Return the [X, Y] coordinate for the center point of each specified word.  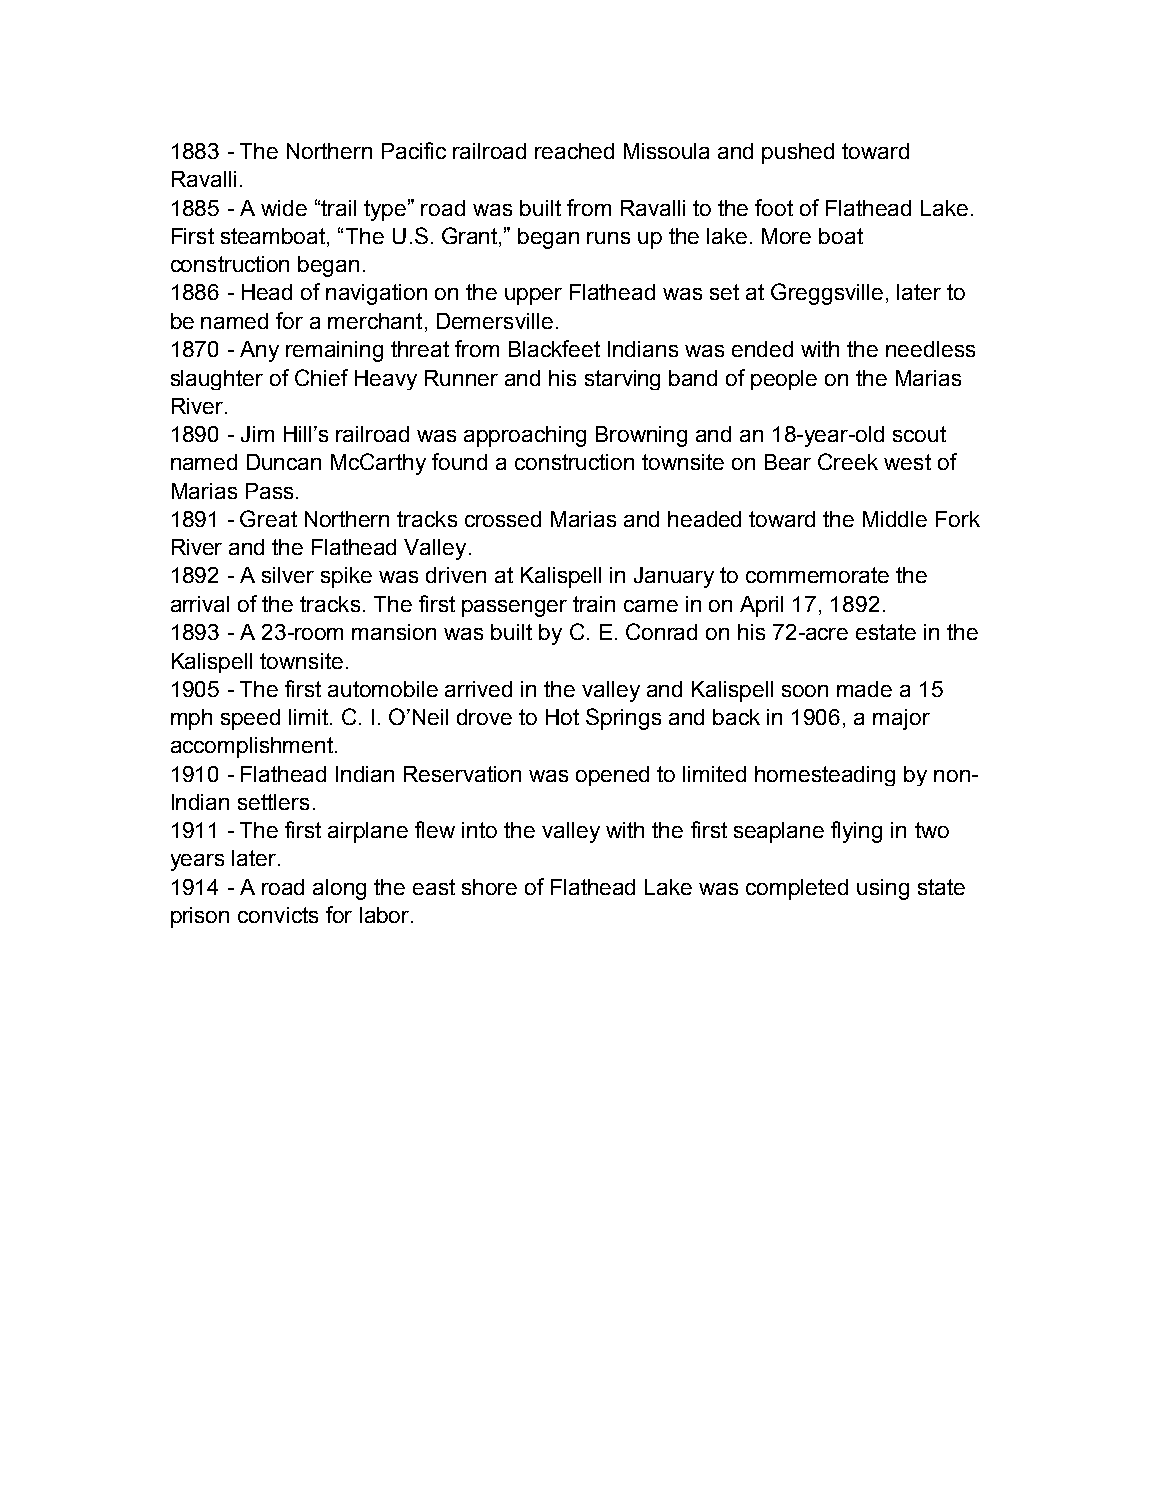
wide [284, 208]
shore [489, 887]
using [883, 889]
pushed [798, 153]
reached [574, 151]
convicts [278, 915]
